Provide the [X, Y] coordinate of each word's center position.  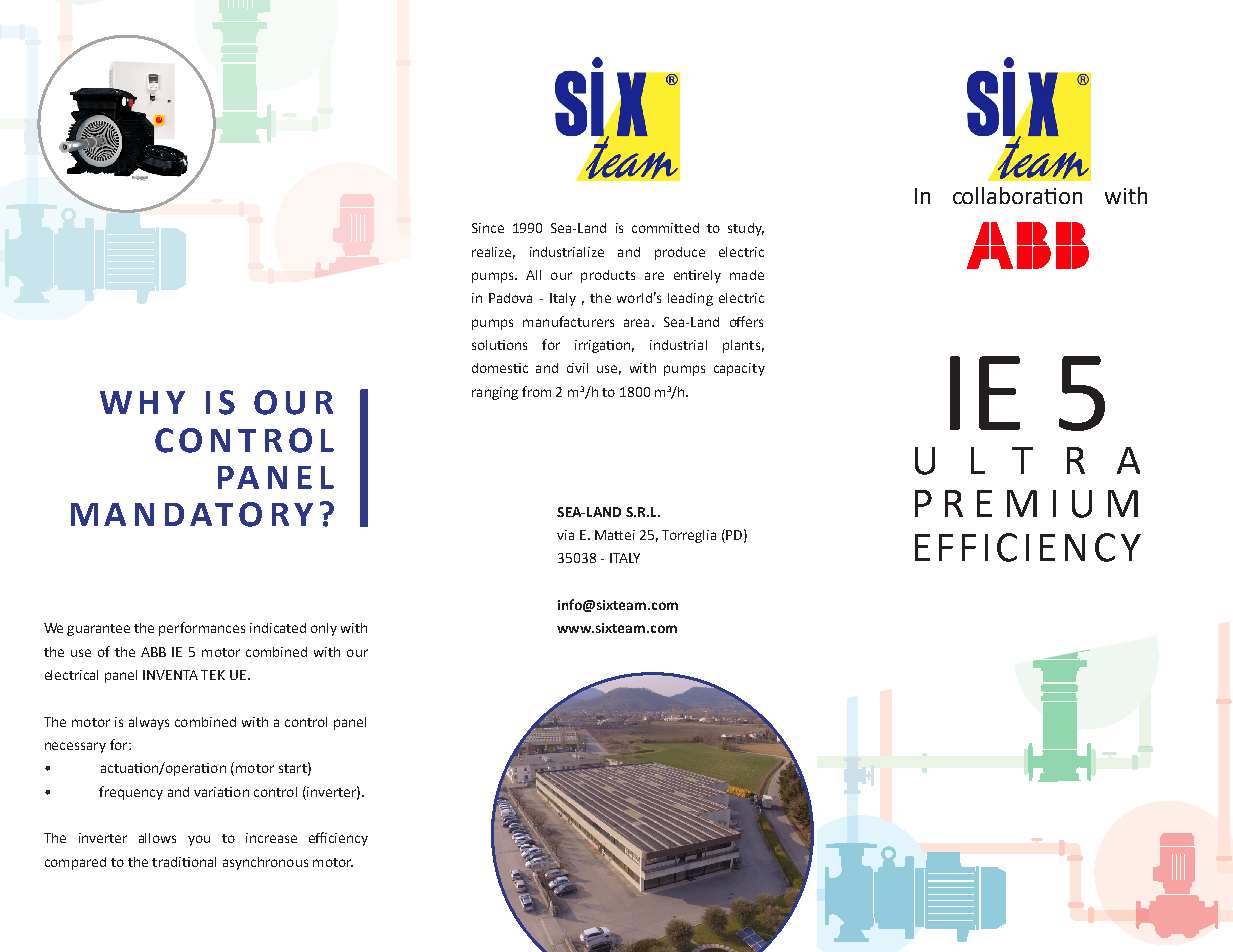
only [324, 629]
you [199, 840]
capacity [739, 369]
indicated [278, 628]
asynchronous [265, 863]
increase [271, 838]
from [536, 391]
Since [488, 228]
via [565, 535]
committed [665, 228]
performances [202, 629]
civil [577, 368]
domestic [500, 368]
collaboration [1017, 195]
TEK [213, 675]
